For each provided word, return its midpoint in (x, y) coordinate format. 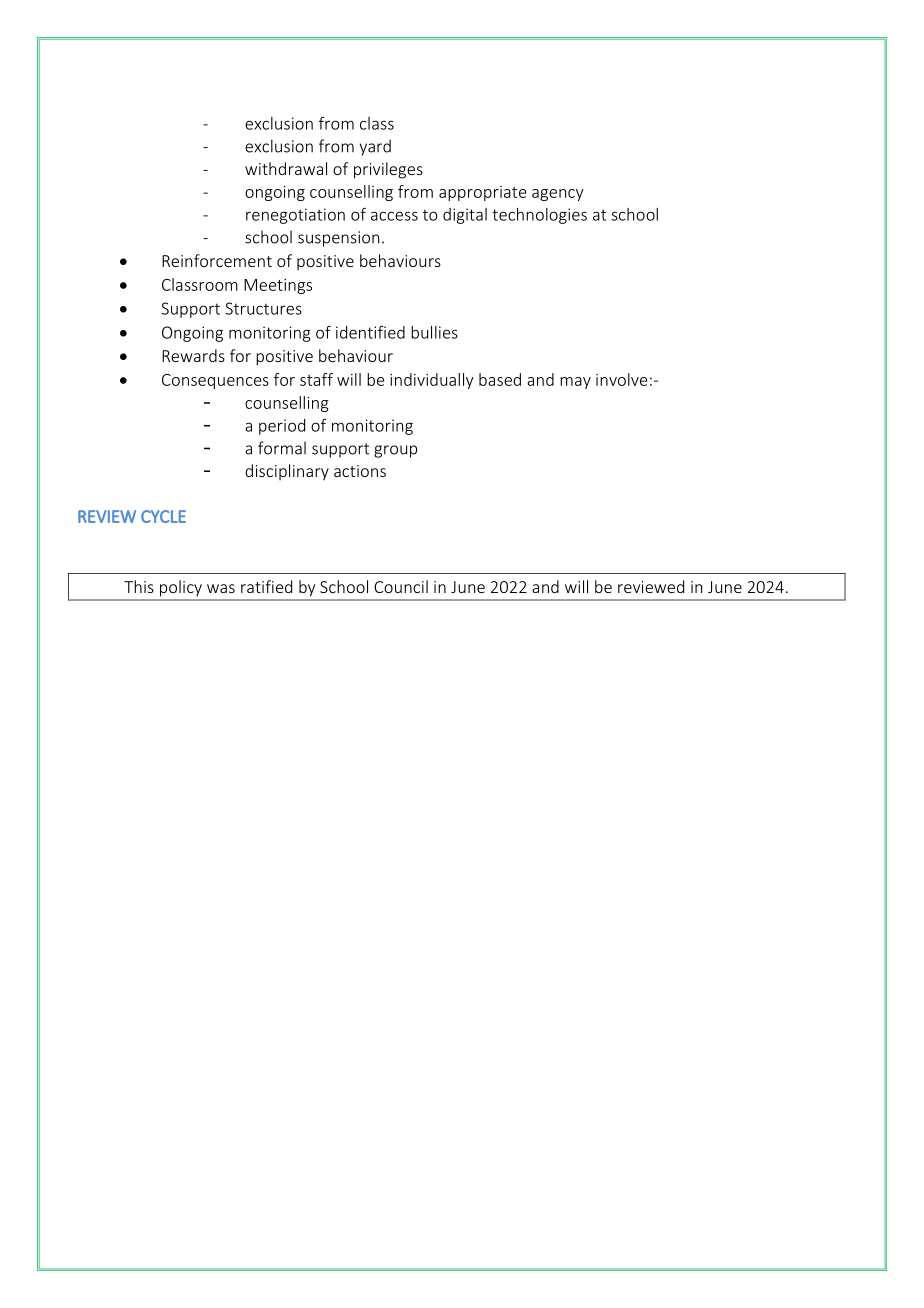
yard (375, 147)
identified (370, 332)
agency (558, 195)
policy (181, 588)
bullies (434, 332)
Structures (263, 308)
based (500, 379)
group (395, 451)
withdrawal (286, 168)
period (282, 427)
